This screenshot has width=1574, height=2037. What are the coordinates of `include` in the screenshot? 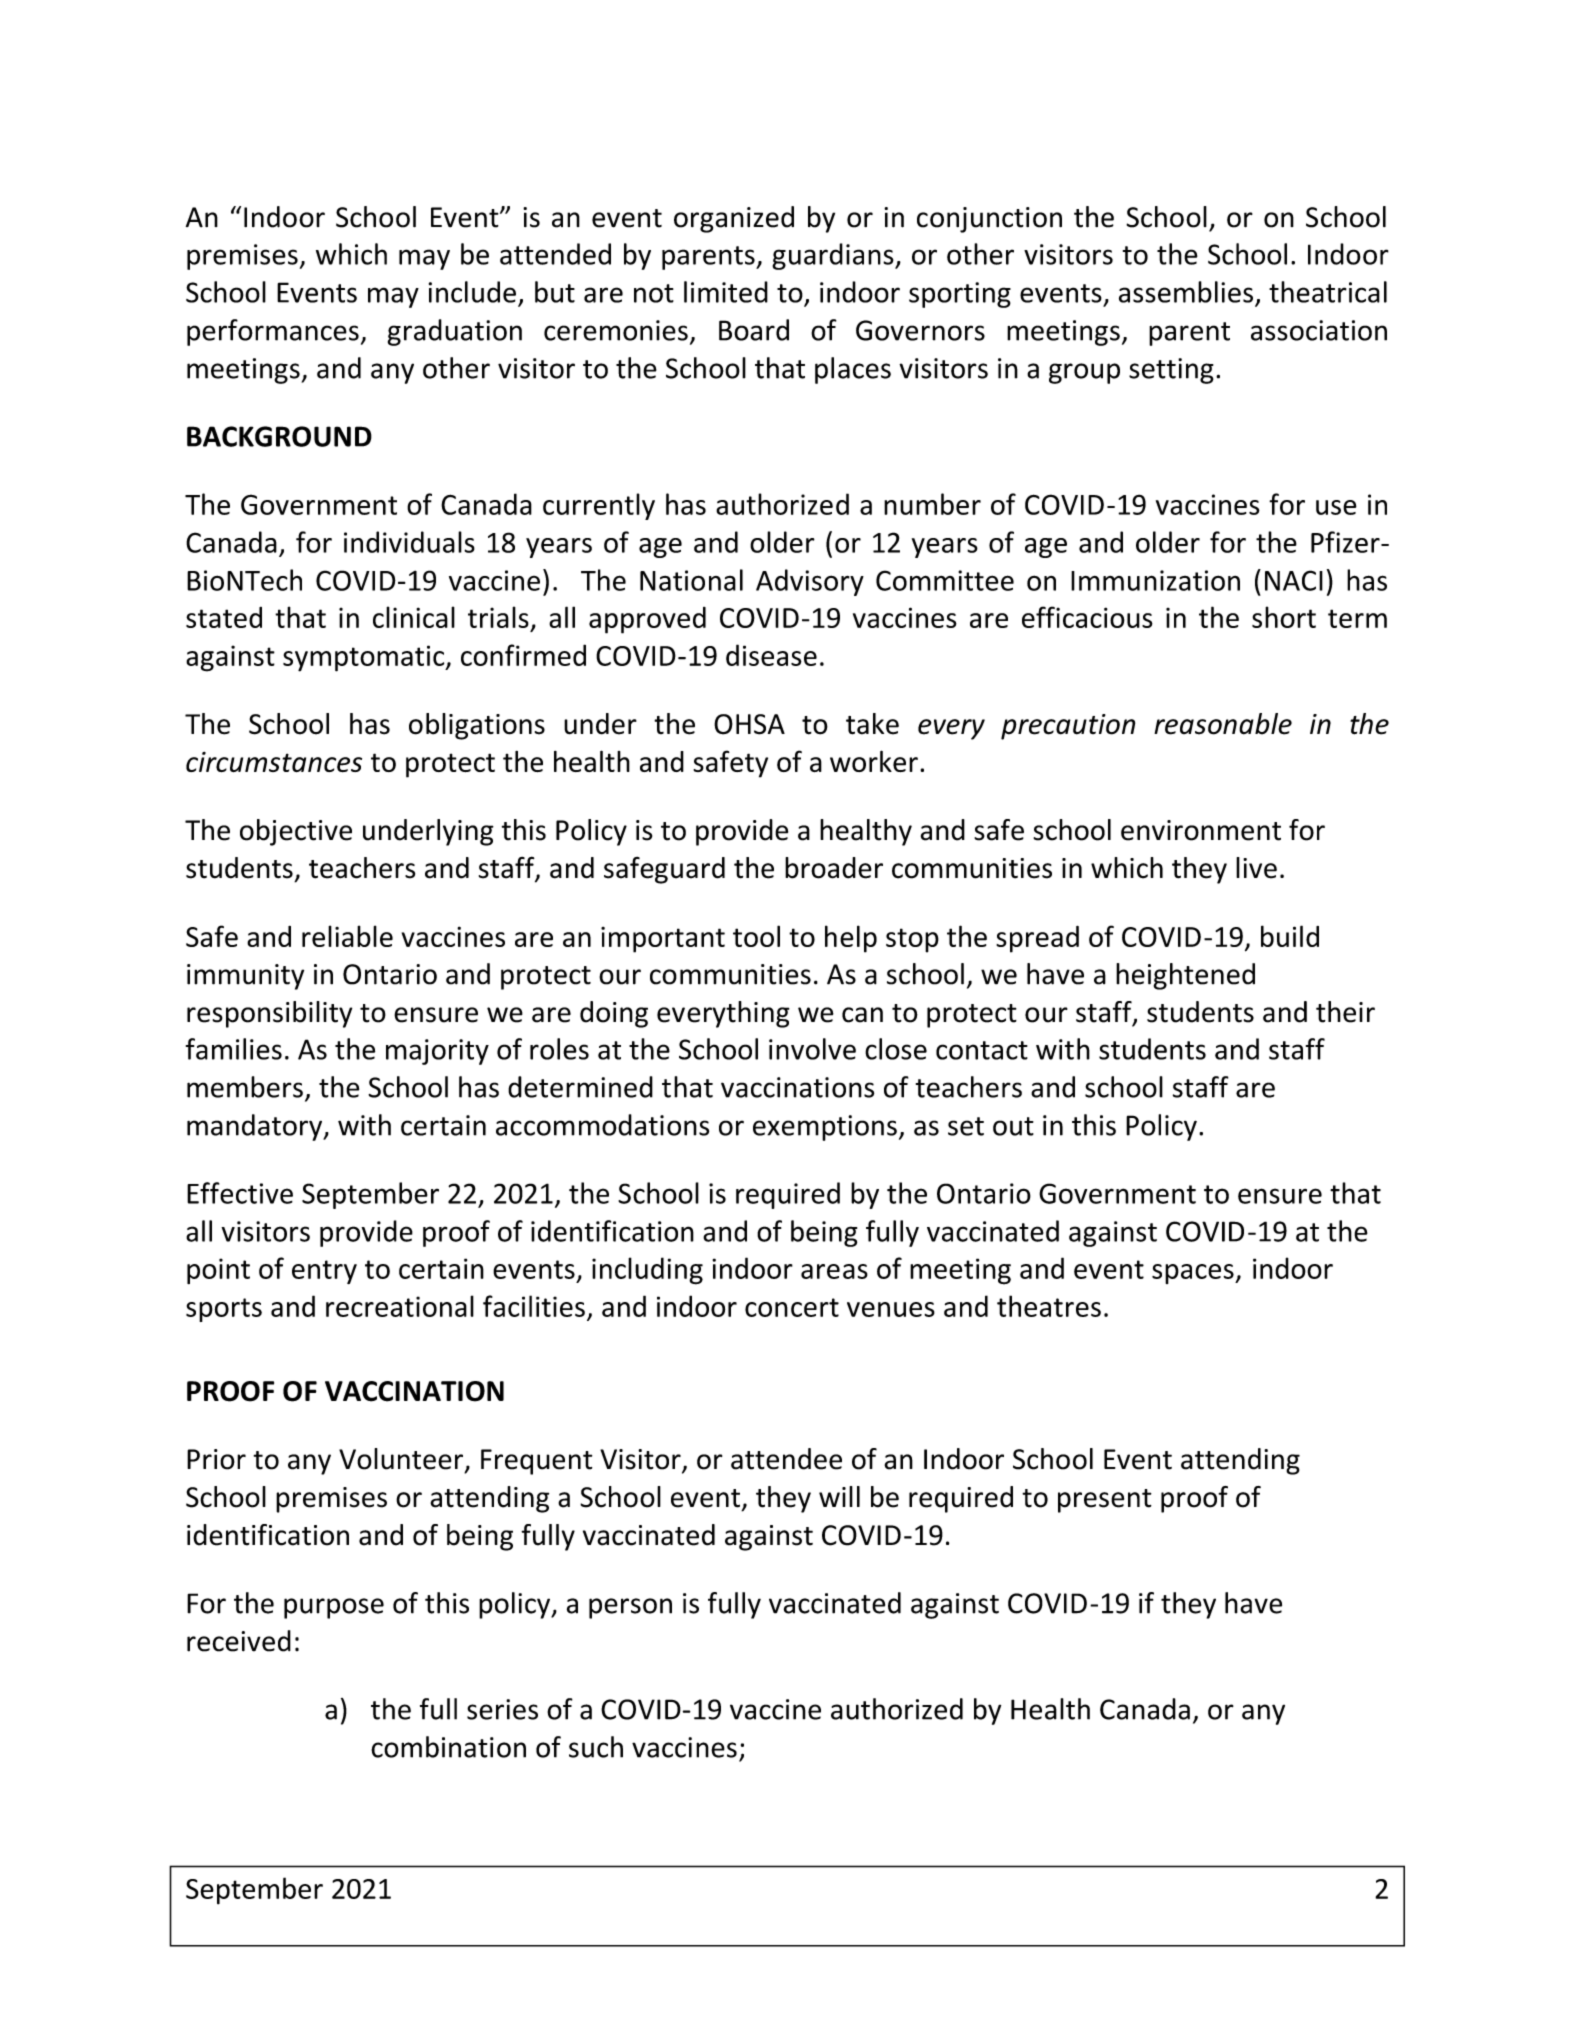 It's located at (472, 292).
